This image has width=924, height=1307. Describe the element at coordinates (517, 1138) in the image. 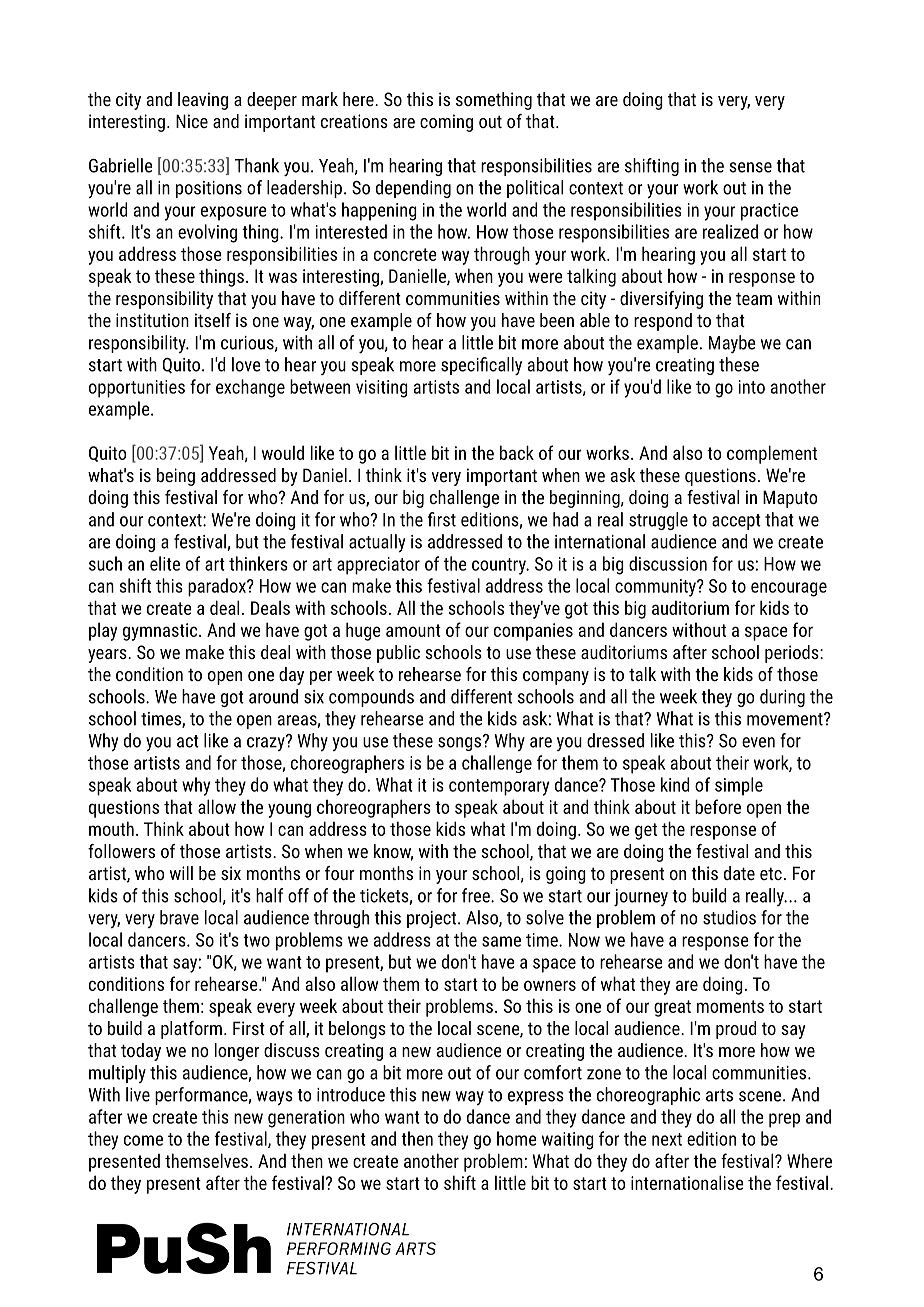

I see `home` at that location.
